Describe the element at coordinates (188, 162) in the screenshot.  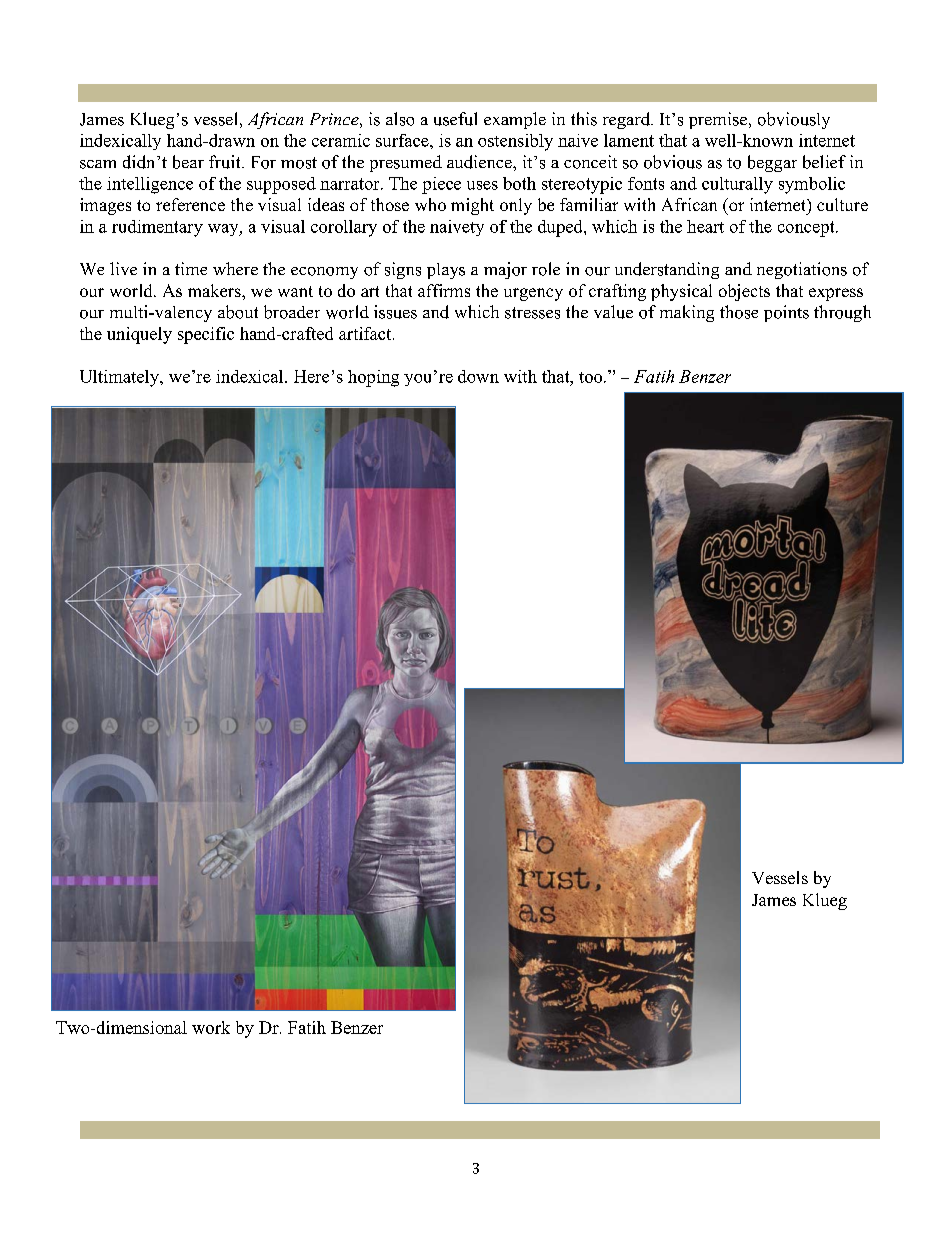
I see `bear` at that location.
